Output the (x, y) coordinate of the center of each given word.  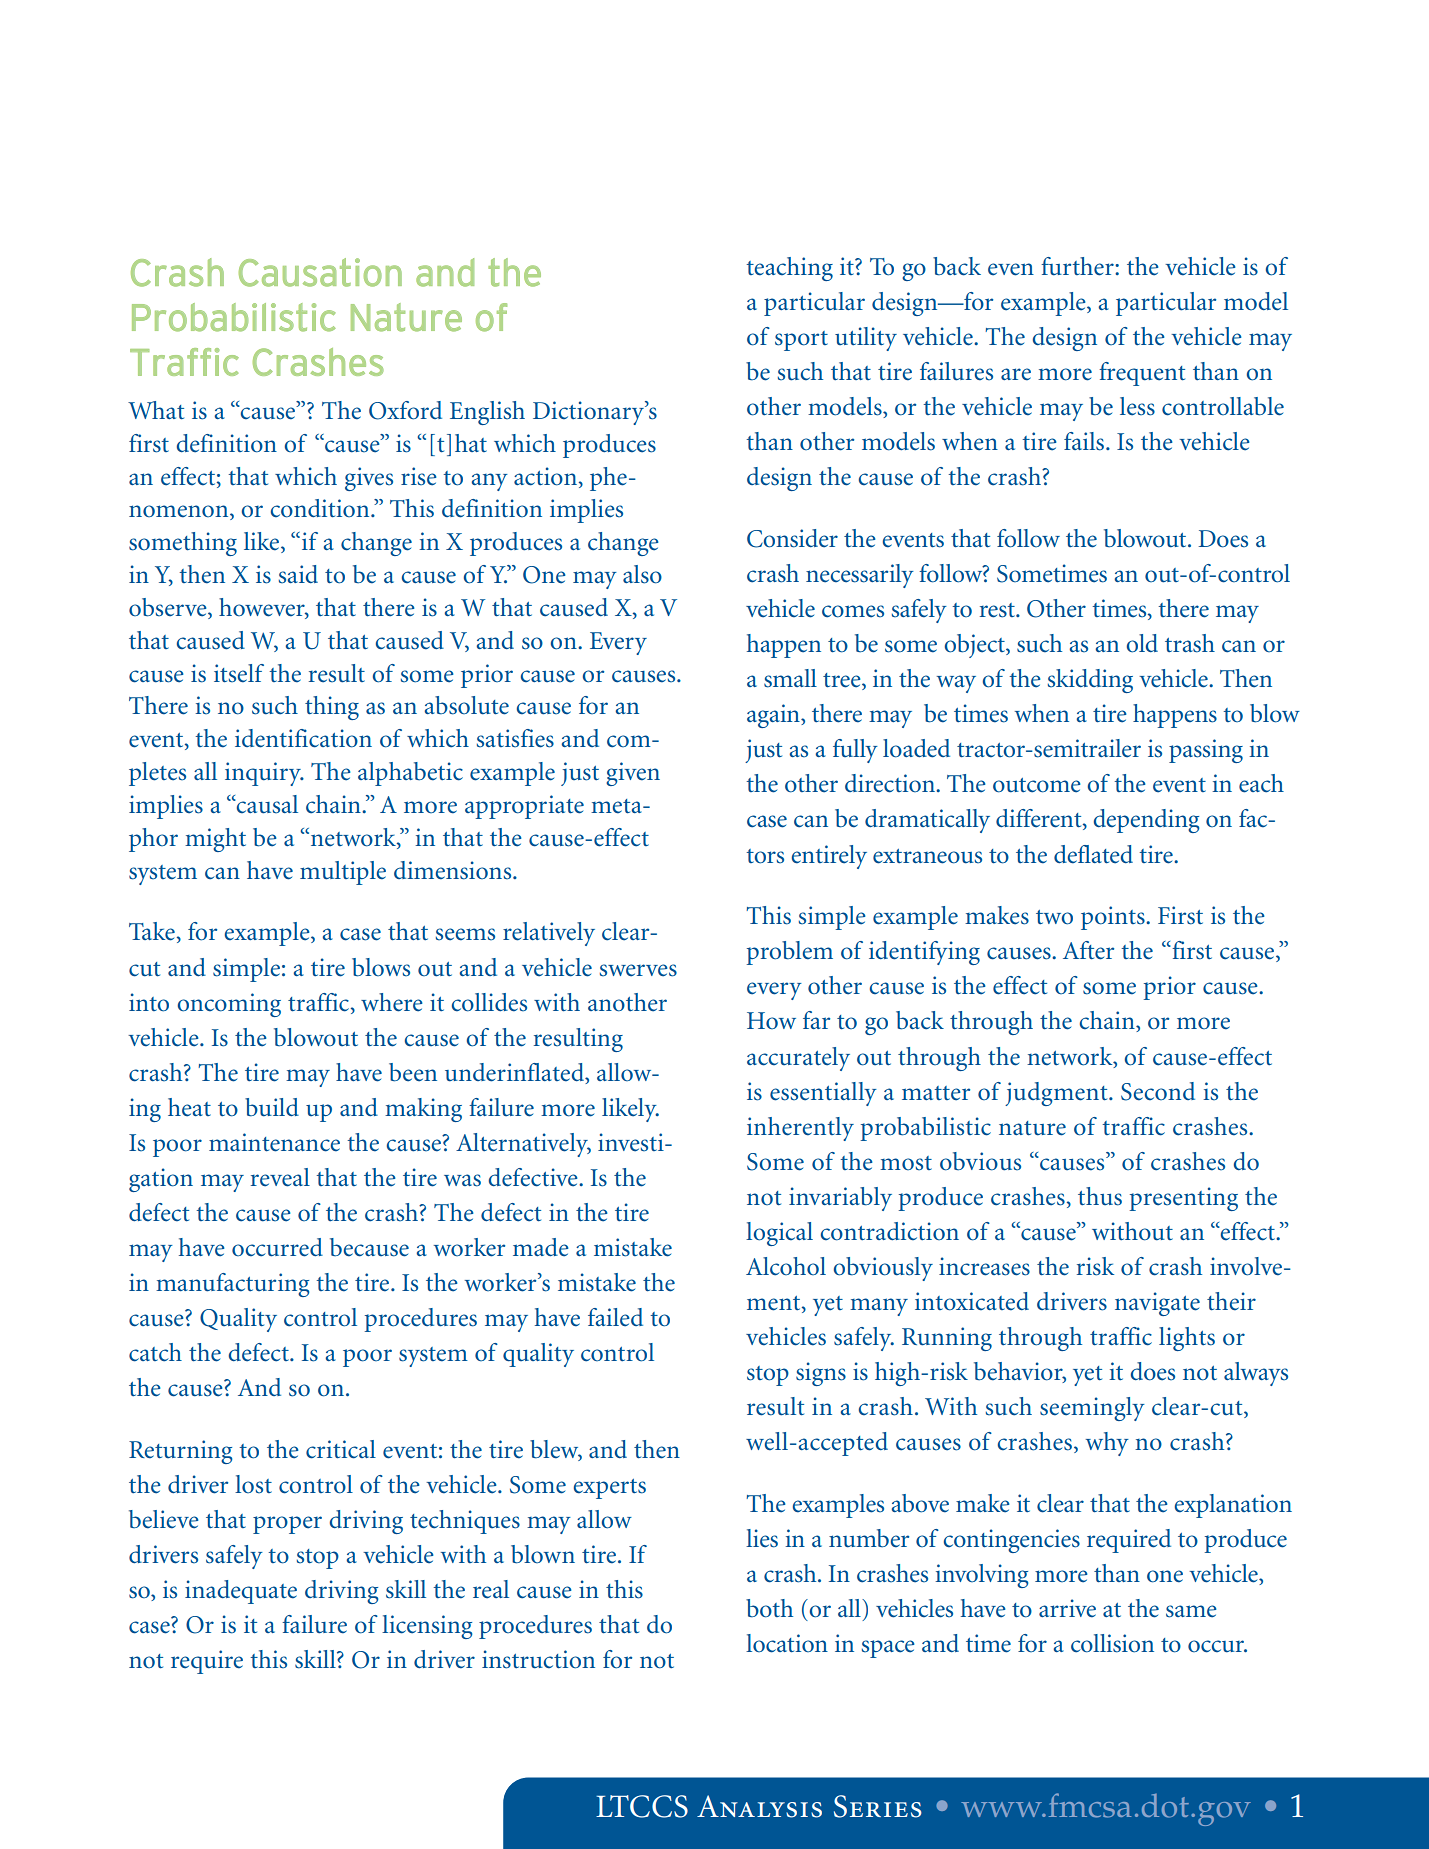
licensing (427, 1627)
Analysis (759, 1806)
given (633, 774)
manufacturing (232, 1285)
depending (1146, 821)
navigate (1157, 1304)
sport (801, 341)
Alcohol (786, 1266)
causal (266, 804)
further (1078, 266)
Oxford (405, 410)
